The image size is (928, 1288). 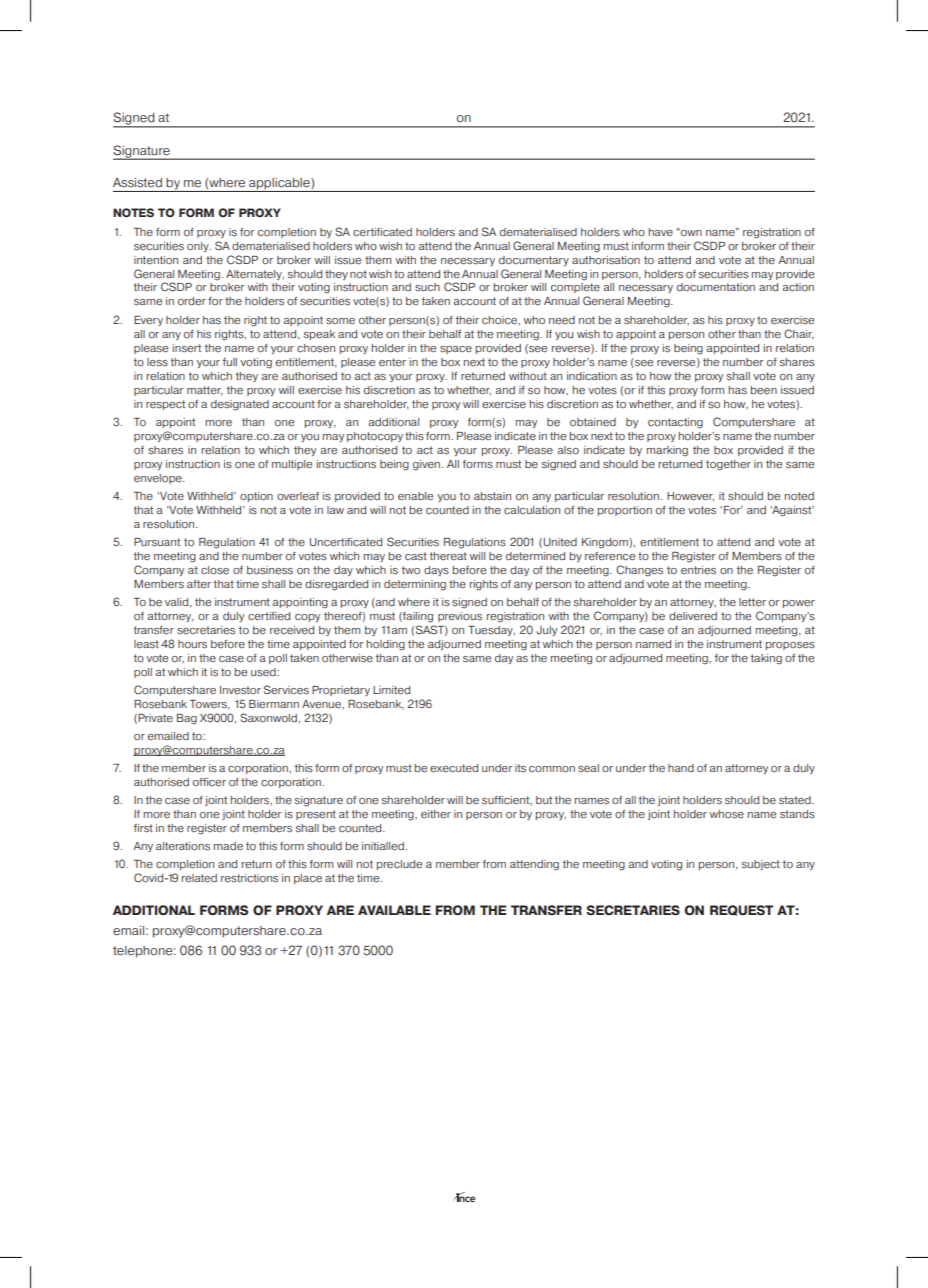 What do you see at coordinates (215, 570) in the screenshot?
I see `close` at bounding box center [215, 570].
